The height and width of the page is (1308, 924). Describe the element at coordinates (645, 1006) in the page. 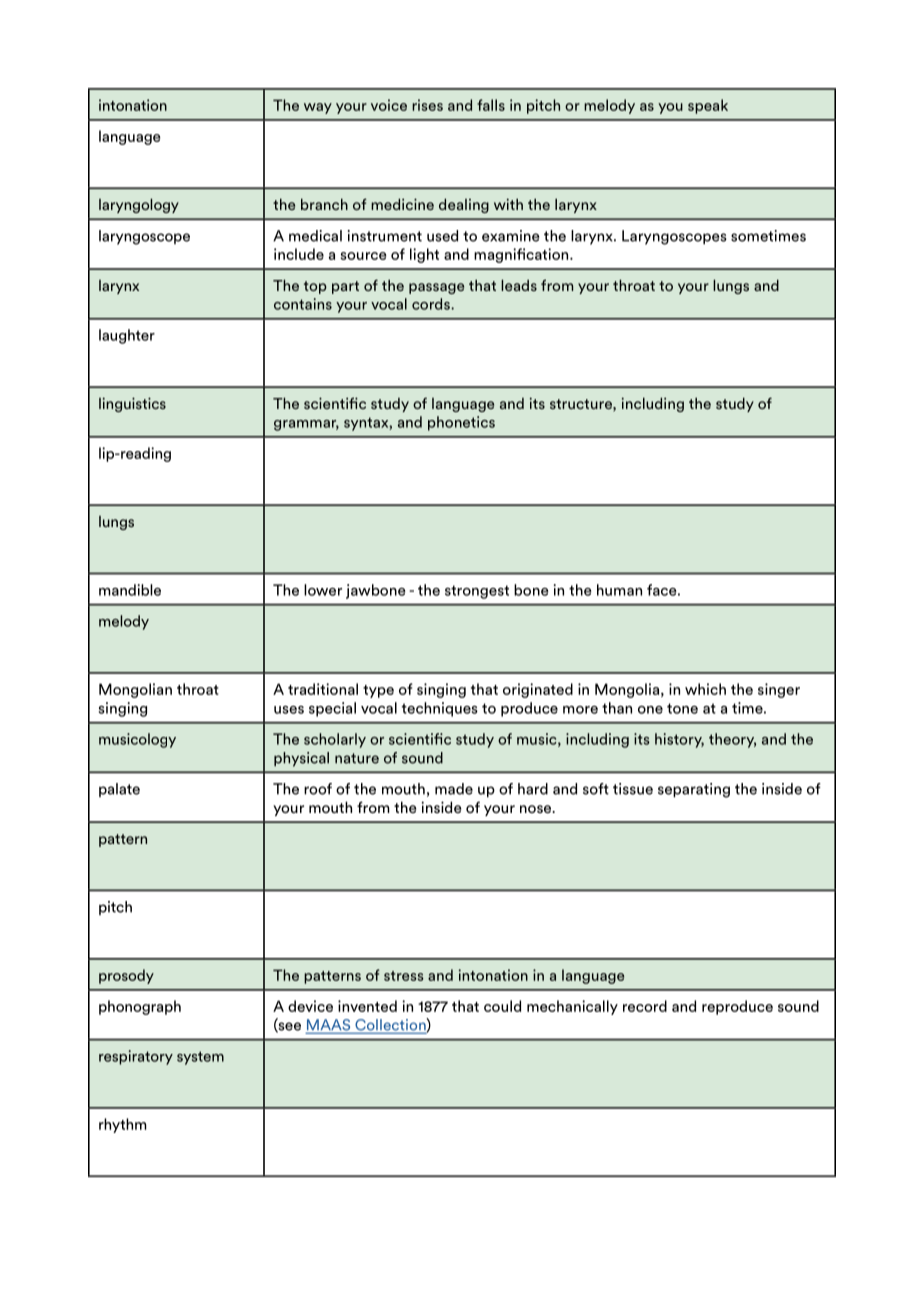

I see `record` at that location.
